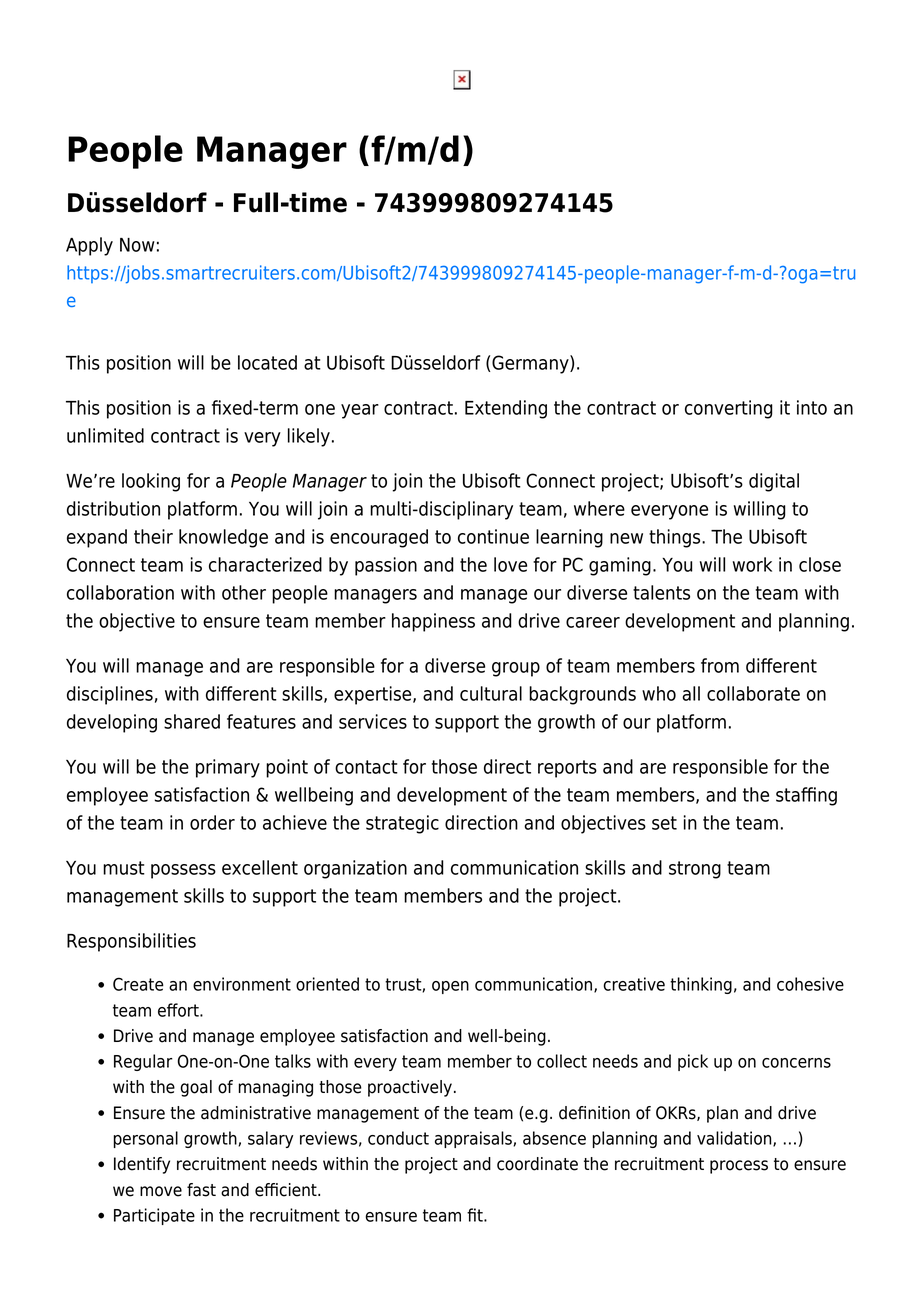 This document has height=1308, width=924. I want to click on open, so click(450, 987).
